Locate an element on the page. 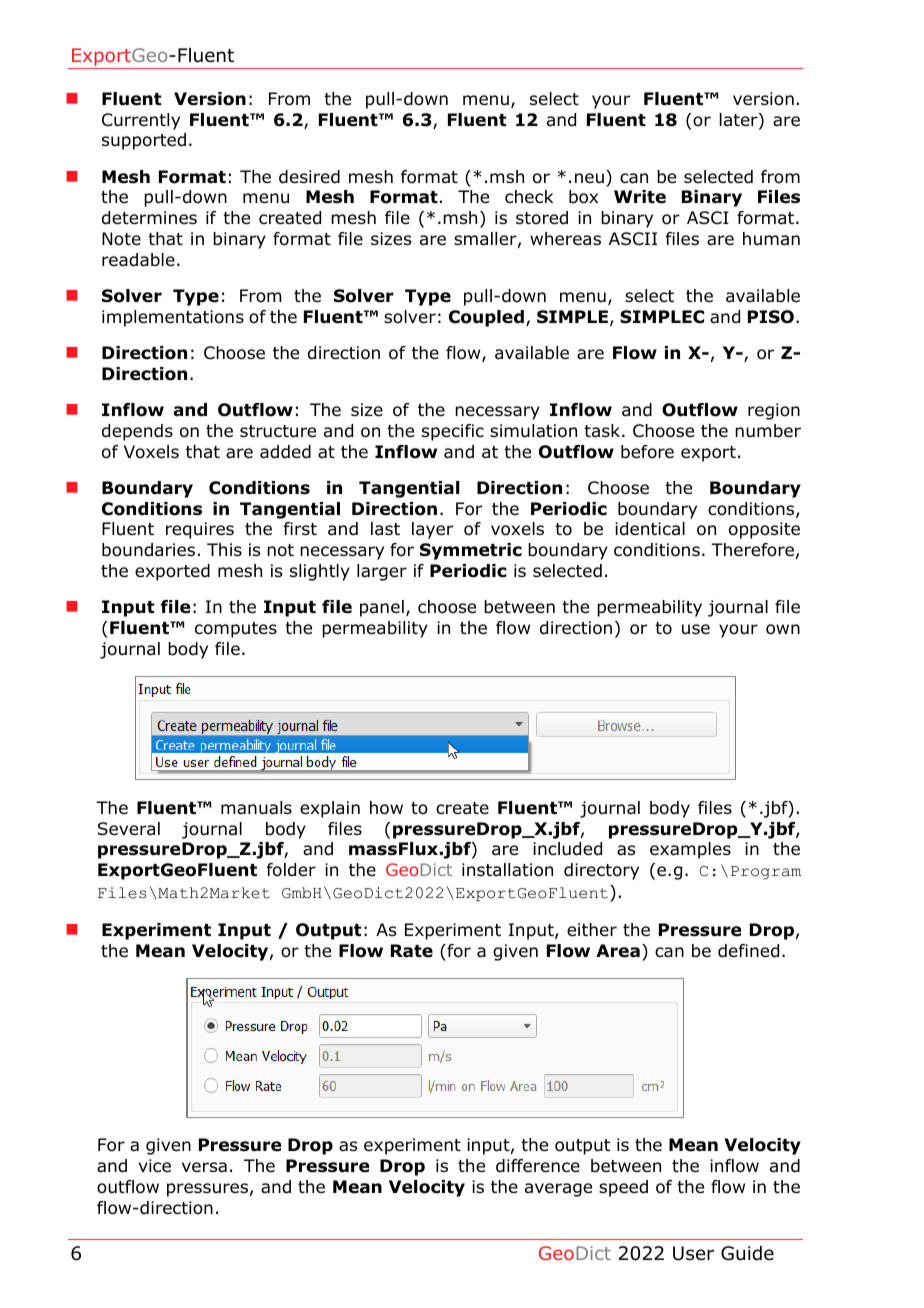 This image has width=924, height=1308. check is located at coordinates (529, 196).
